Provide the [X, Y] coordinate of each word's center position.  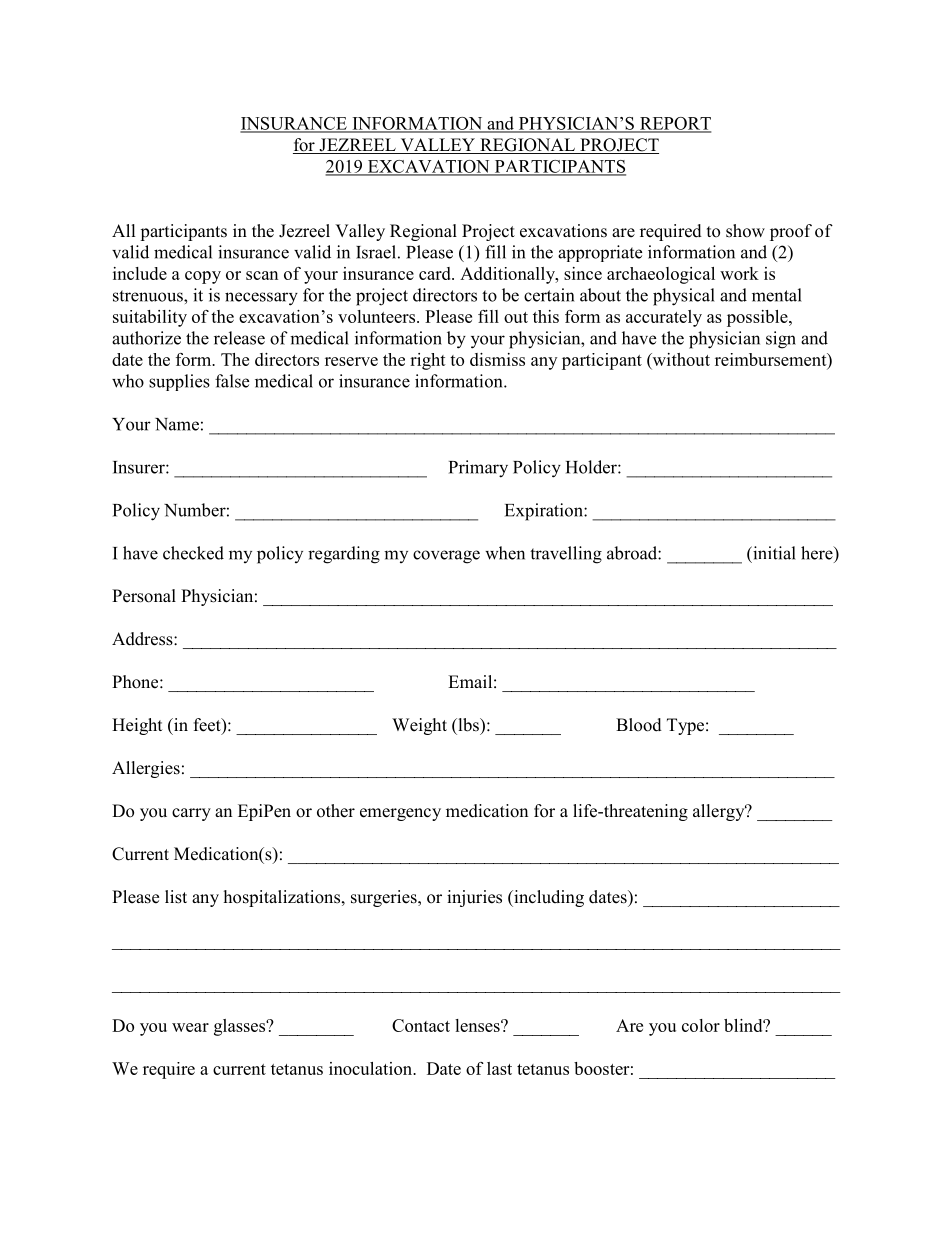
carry [191, 814]
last [499, 1068]
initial [773, 553]
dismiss [497, 359]
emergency [400, 814]
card [436, 273]
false [232, 381]
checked [193, 553]
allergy [720, 812]
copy [203, 277]
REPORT [674, 124]
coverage [446, 557]
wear [190, 1027]
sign [781, 340]
